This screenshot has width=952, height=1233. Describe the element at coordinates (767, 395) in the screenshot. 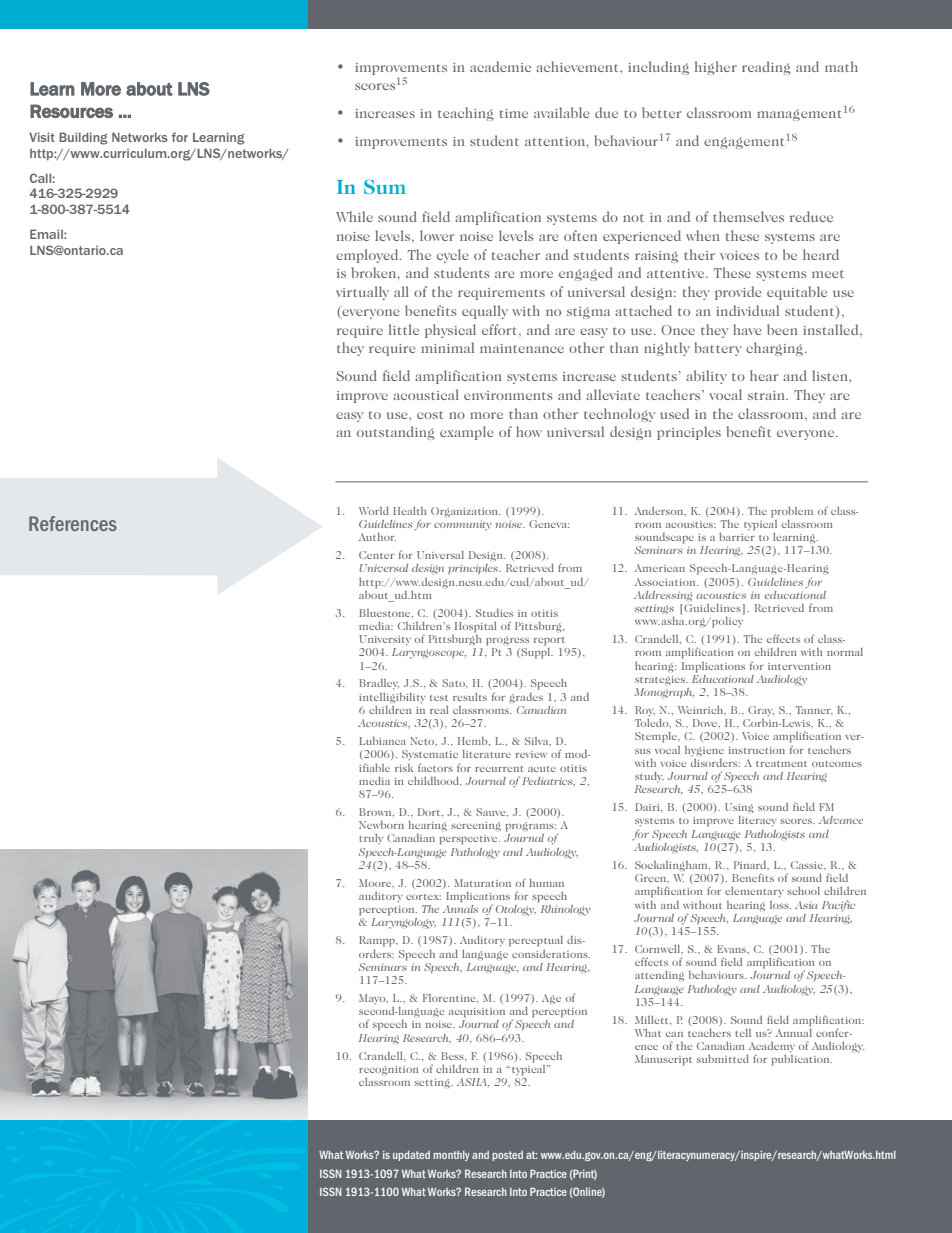

I see `strain` at that location.
